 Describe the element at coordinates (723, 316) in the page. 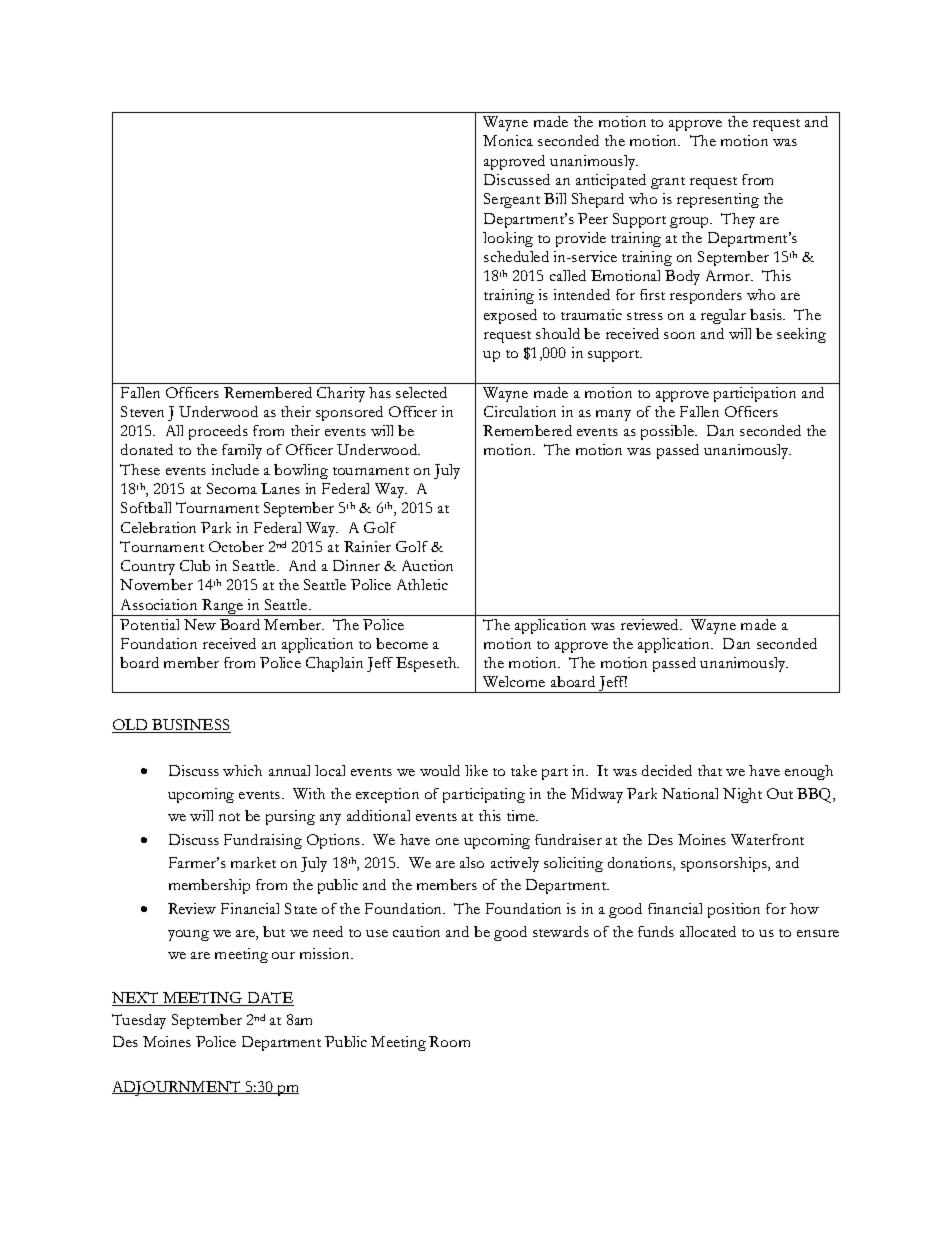

I see `regular` at that location.
